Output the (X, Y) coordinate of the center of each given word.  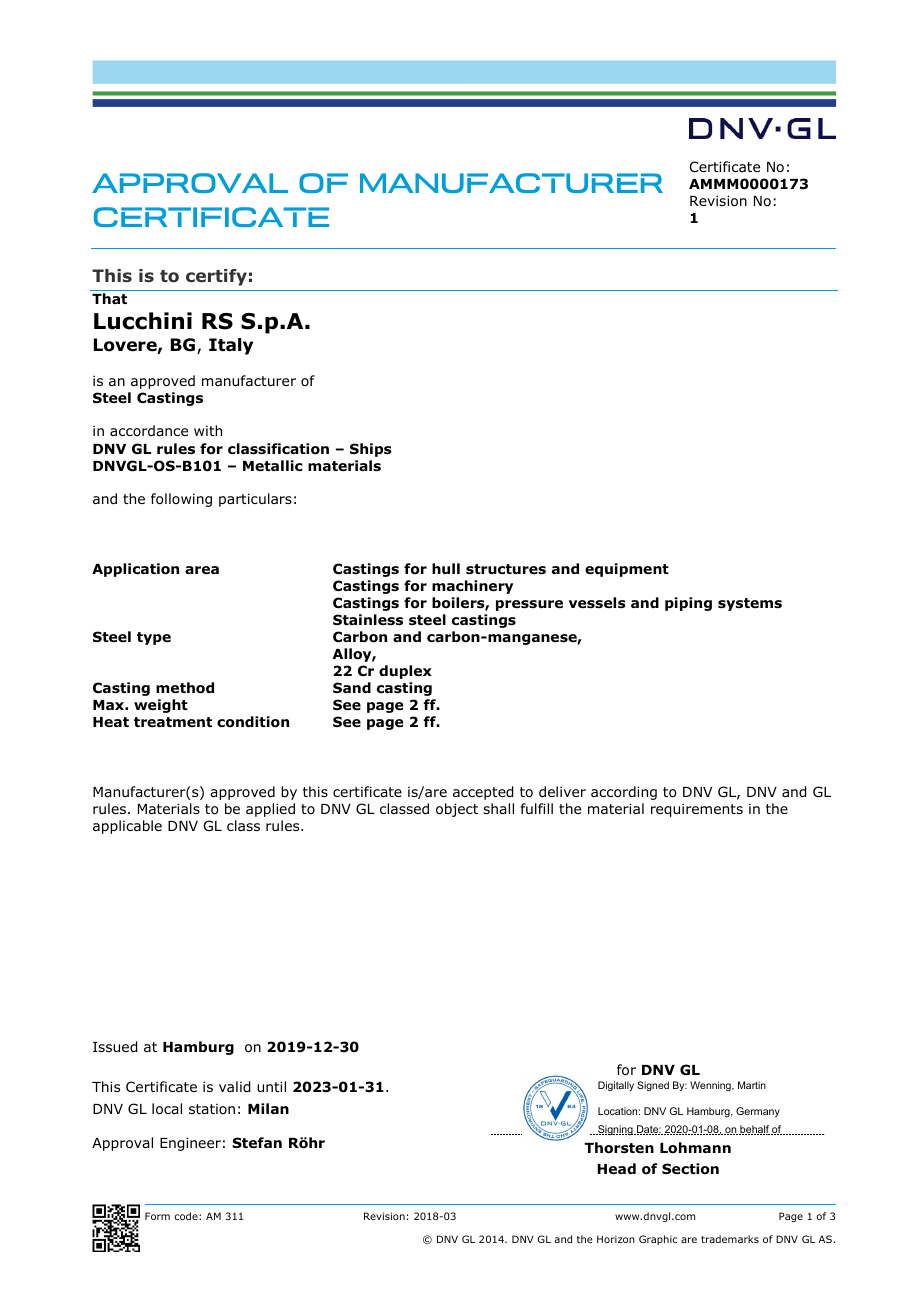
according (624, 793)
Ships (371, 450)
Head (616, 1168)
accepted (483, 793)
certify (216, 277)
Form (157, 1216)
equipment (627, 570)
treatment (173, 722)
